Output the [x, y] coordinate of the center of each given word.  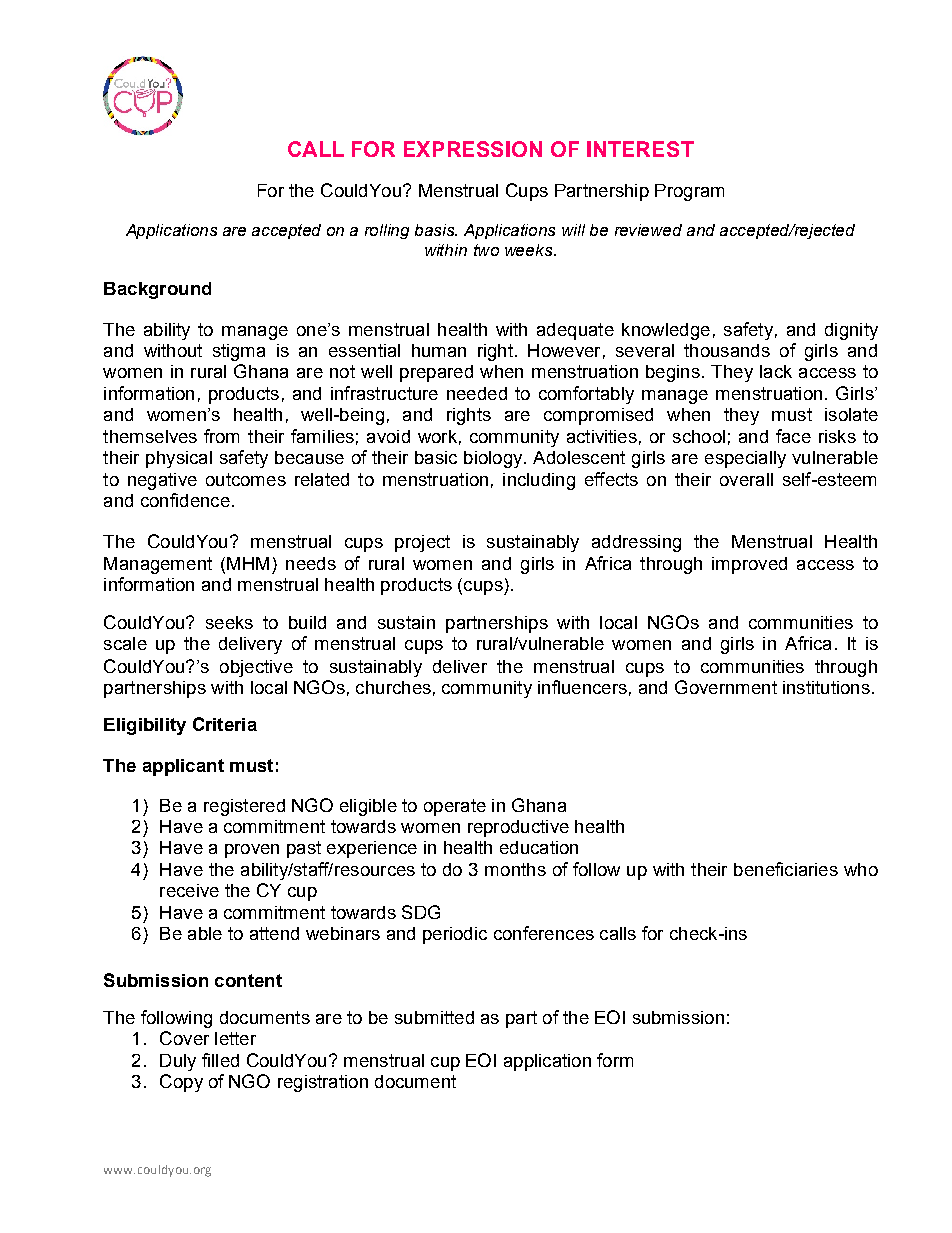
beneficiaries [786, 869]
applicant [183, 767]
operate [455, 807]
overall [746, 479]
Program [689, 192]
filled [220, 1060]
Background [157, 290]
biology [494, 459]
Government [726, 687]
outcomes [246, 479]
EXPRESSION [473, 149]
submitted [434, 1017]
